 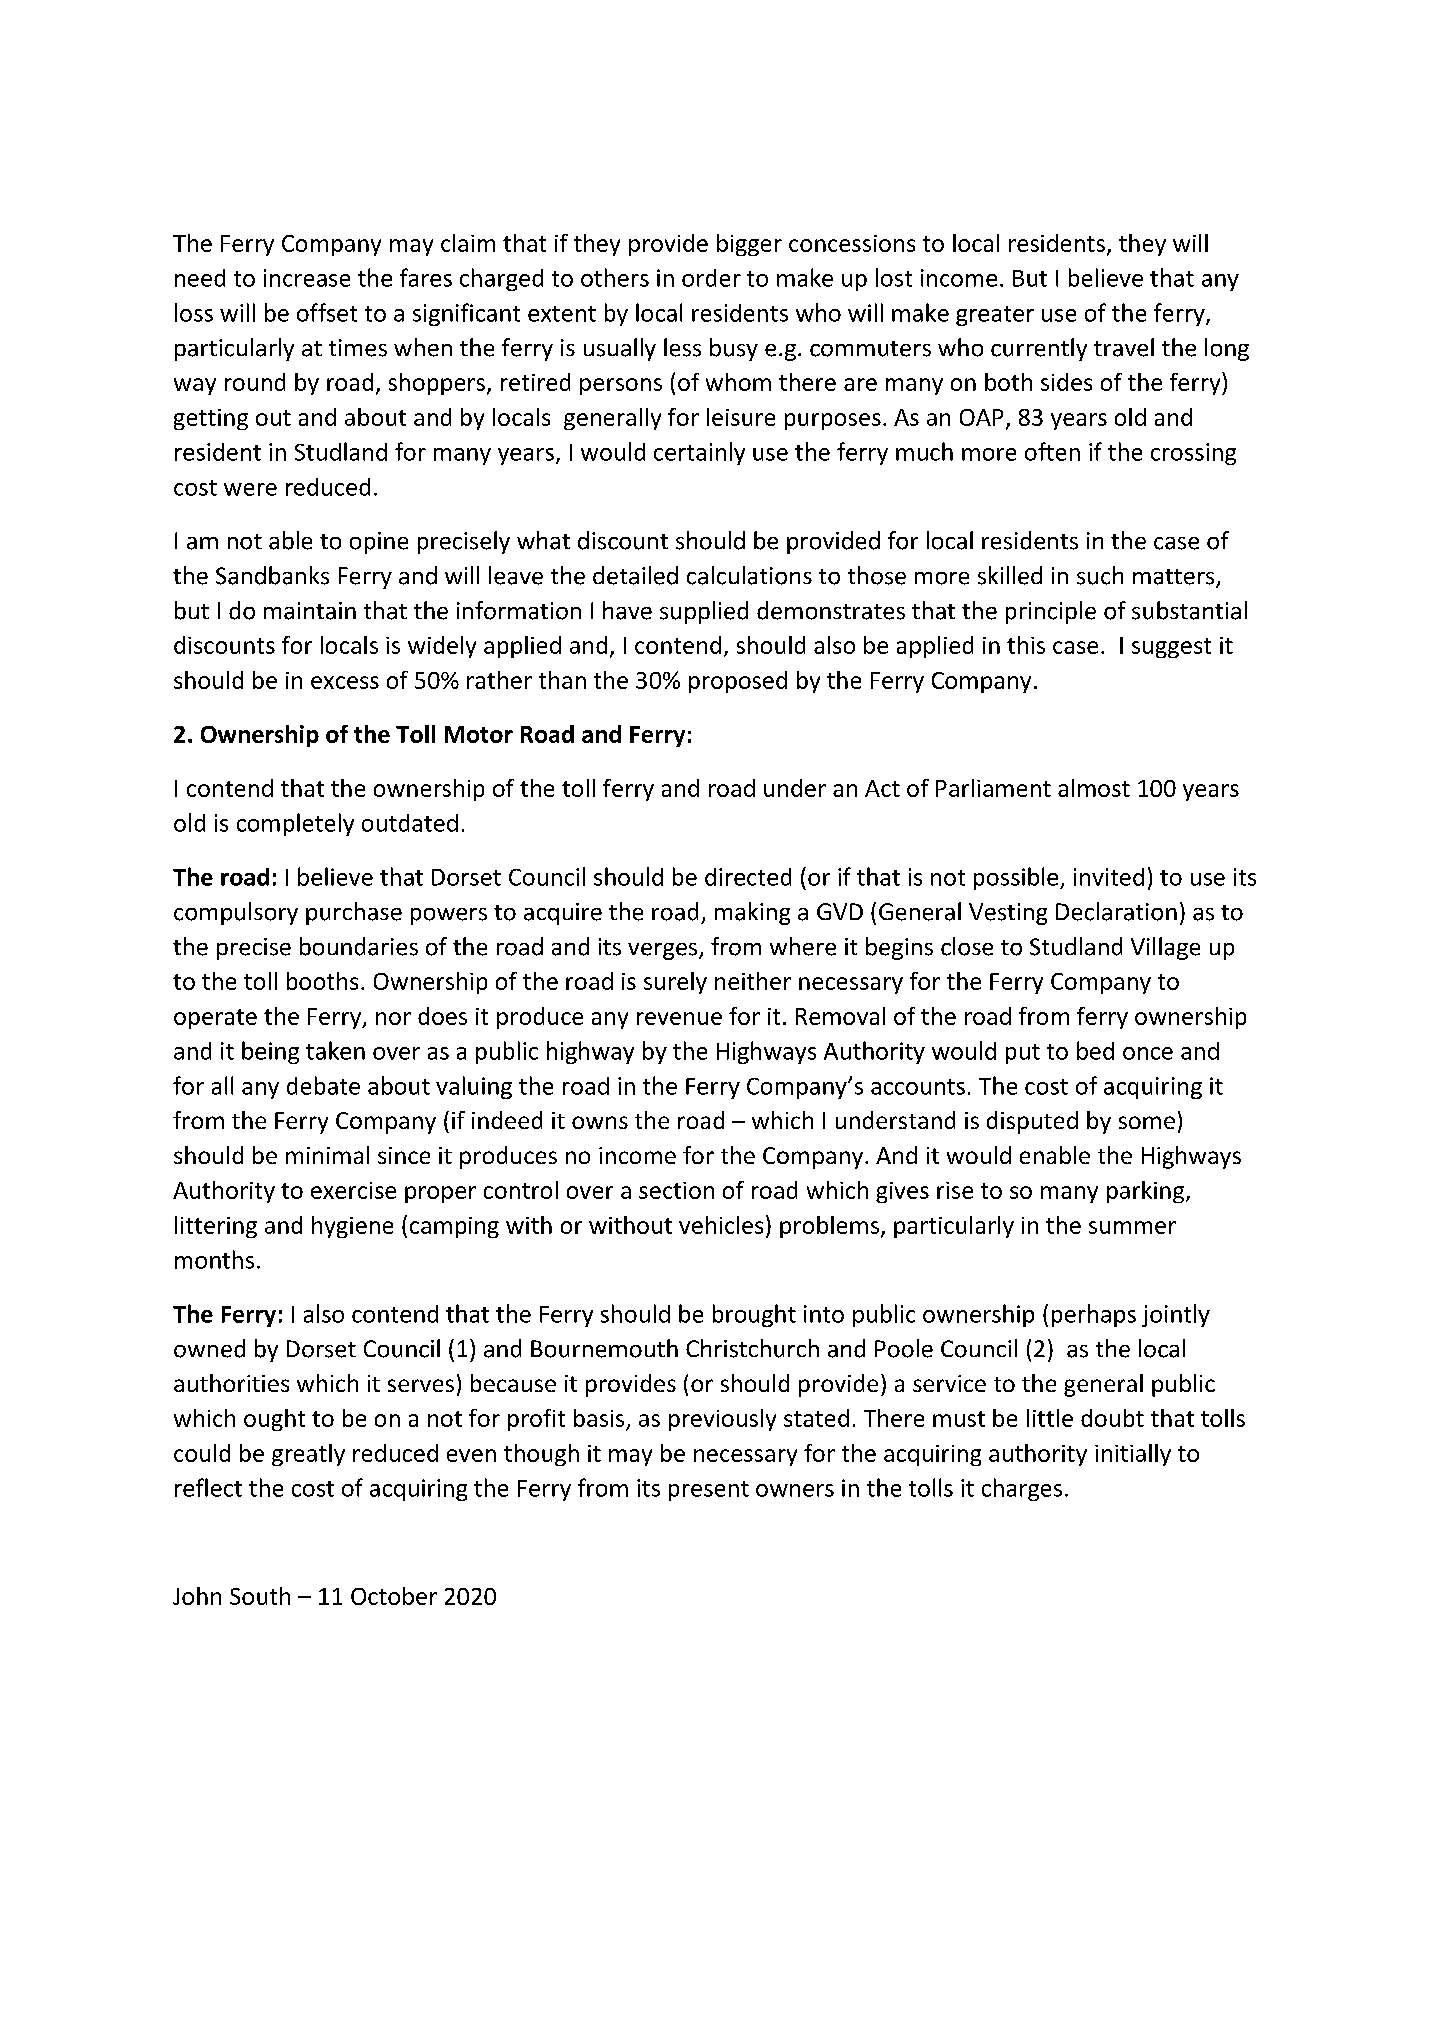 What do you see at coordinates (260, 1596) in the image?
I see `South` at bounding box center [260, 1596].
